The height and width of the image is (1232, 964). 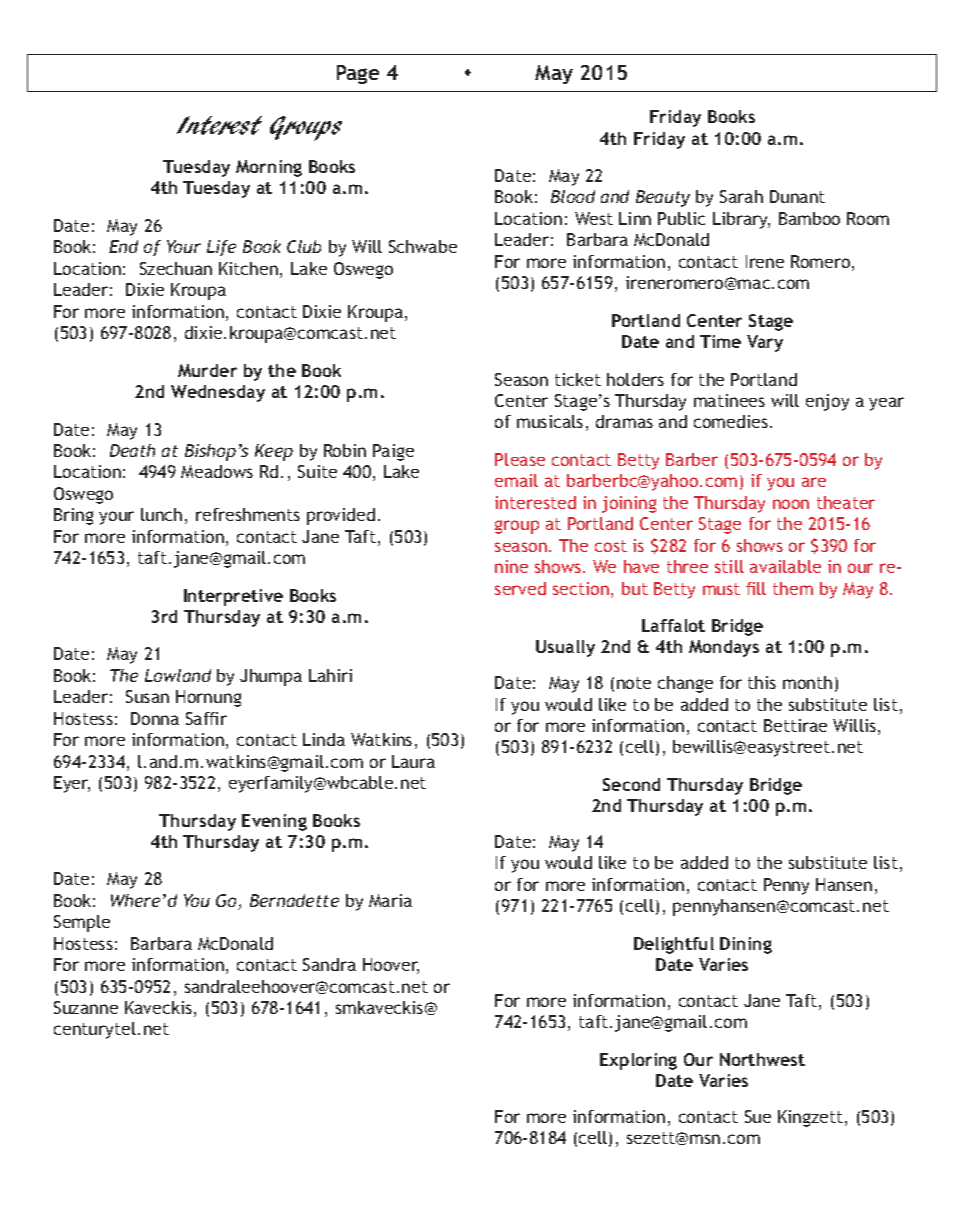 I want to click on nine, so click(x=511, y=566).
